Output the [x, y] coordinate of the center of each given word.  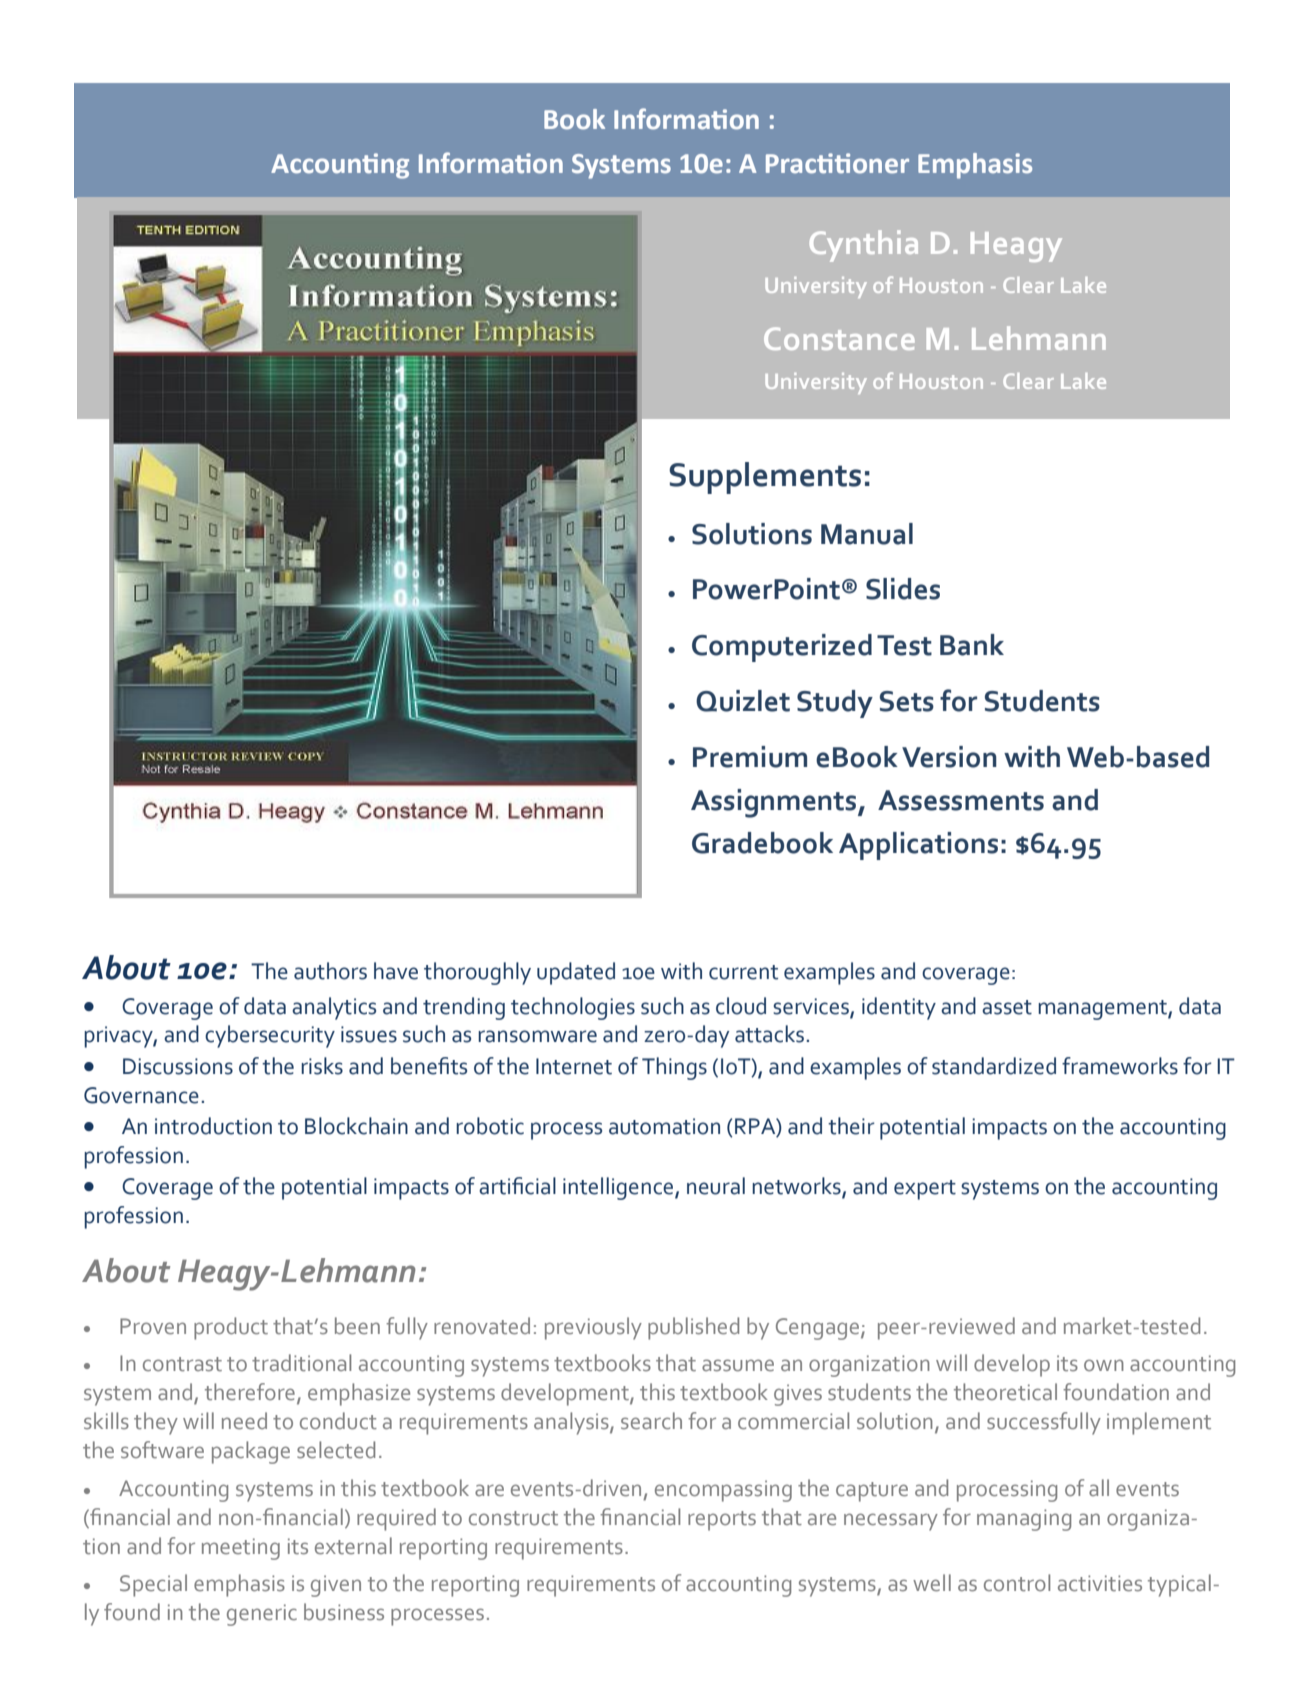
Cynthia [864, 246]
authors [330, 971]
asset [1007, 1007]
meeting [241, 1549]
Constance [839, 338]
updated [576, 973]
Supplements [765, 478]
